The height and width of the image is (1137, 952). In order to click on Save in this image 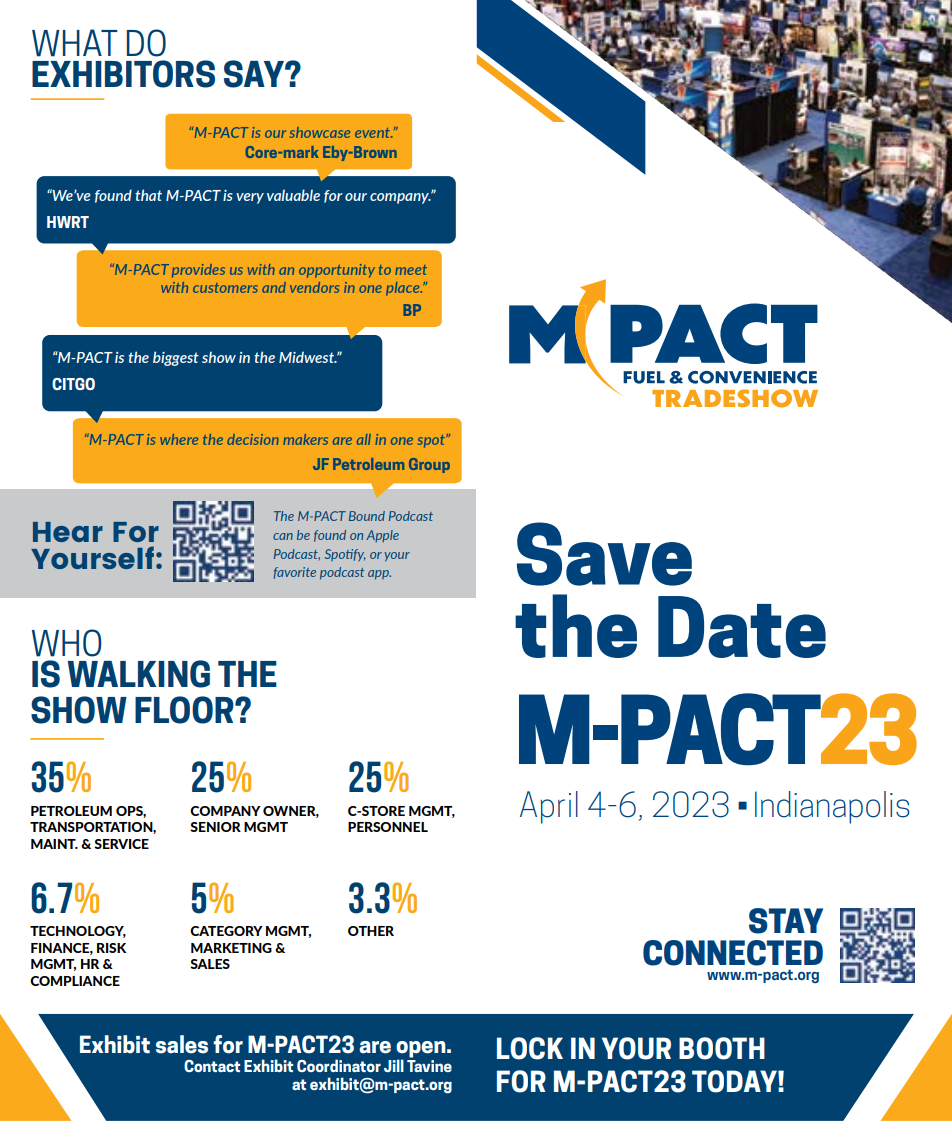, I will do `click(604, 554)`.
